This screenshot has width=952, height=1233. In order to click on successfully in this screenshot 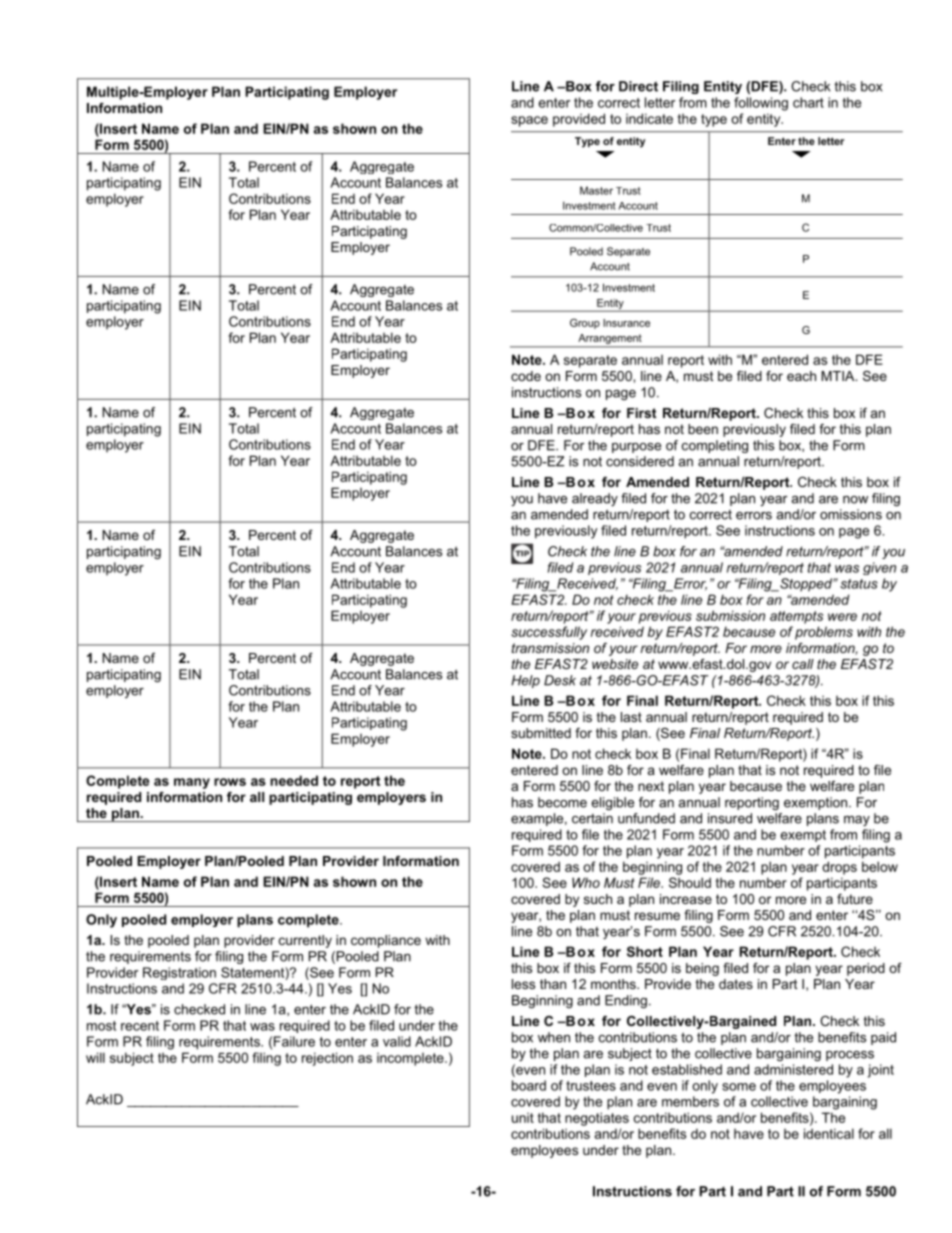, I will do `click(549, 633)`.
